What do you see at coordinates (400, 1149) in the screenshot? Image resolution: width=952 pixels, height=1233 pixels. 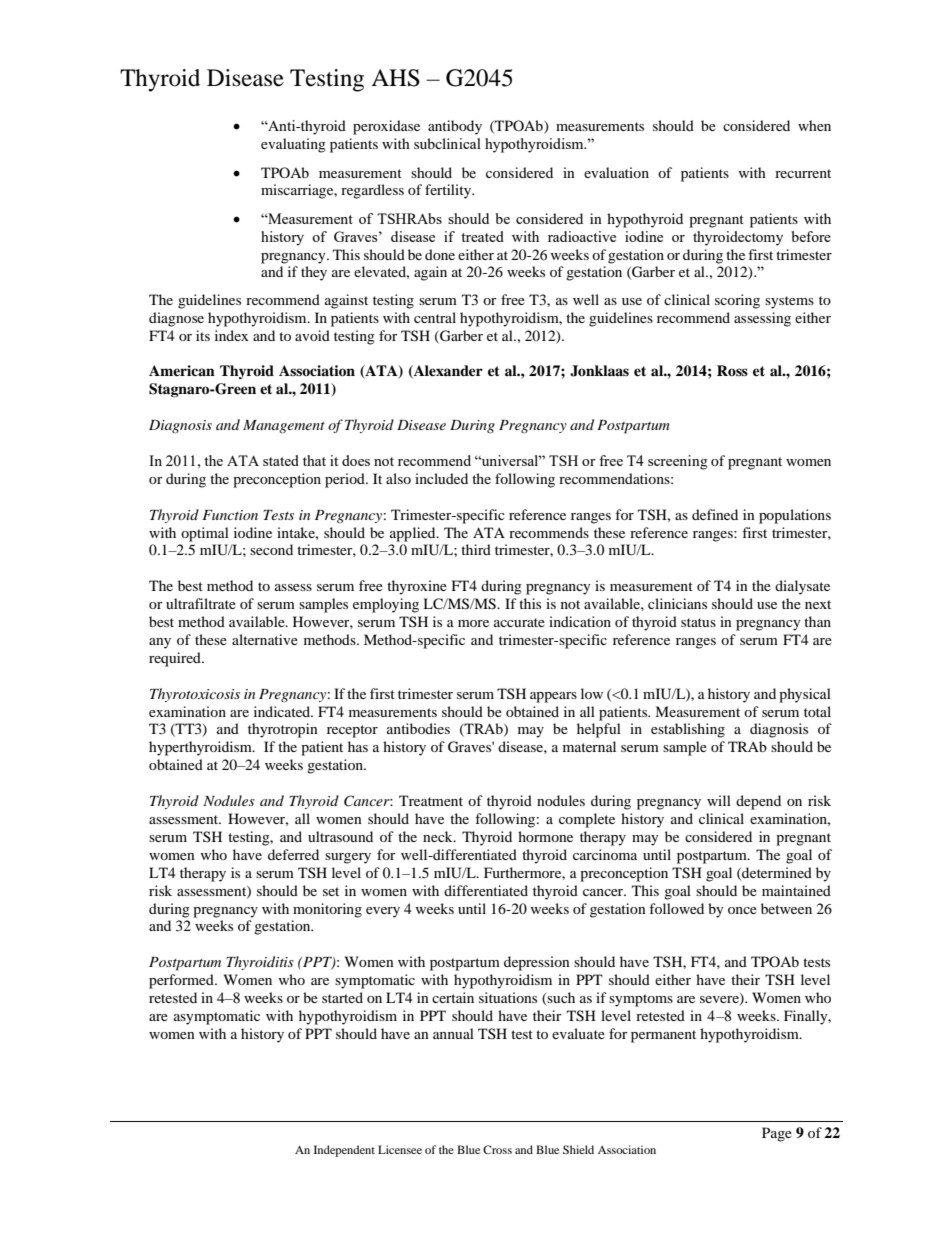 I see `Licensee` at bounding box center [400, 1149].
